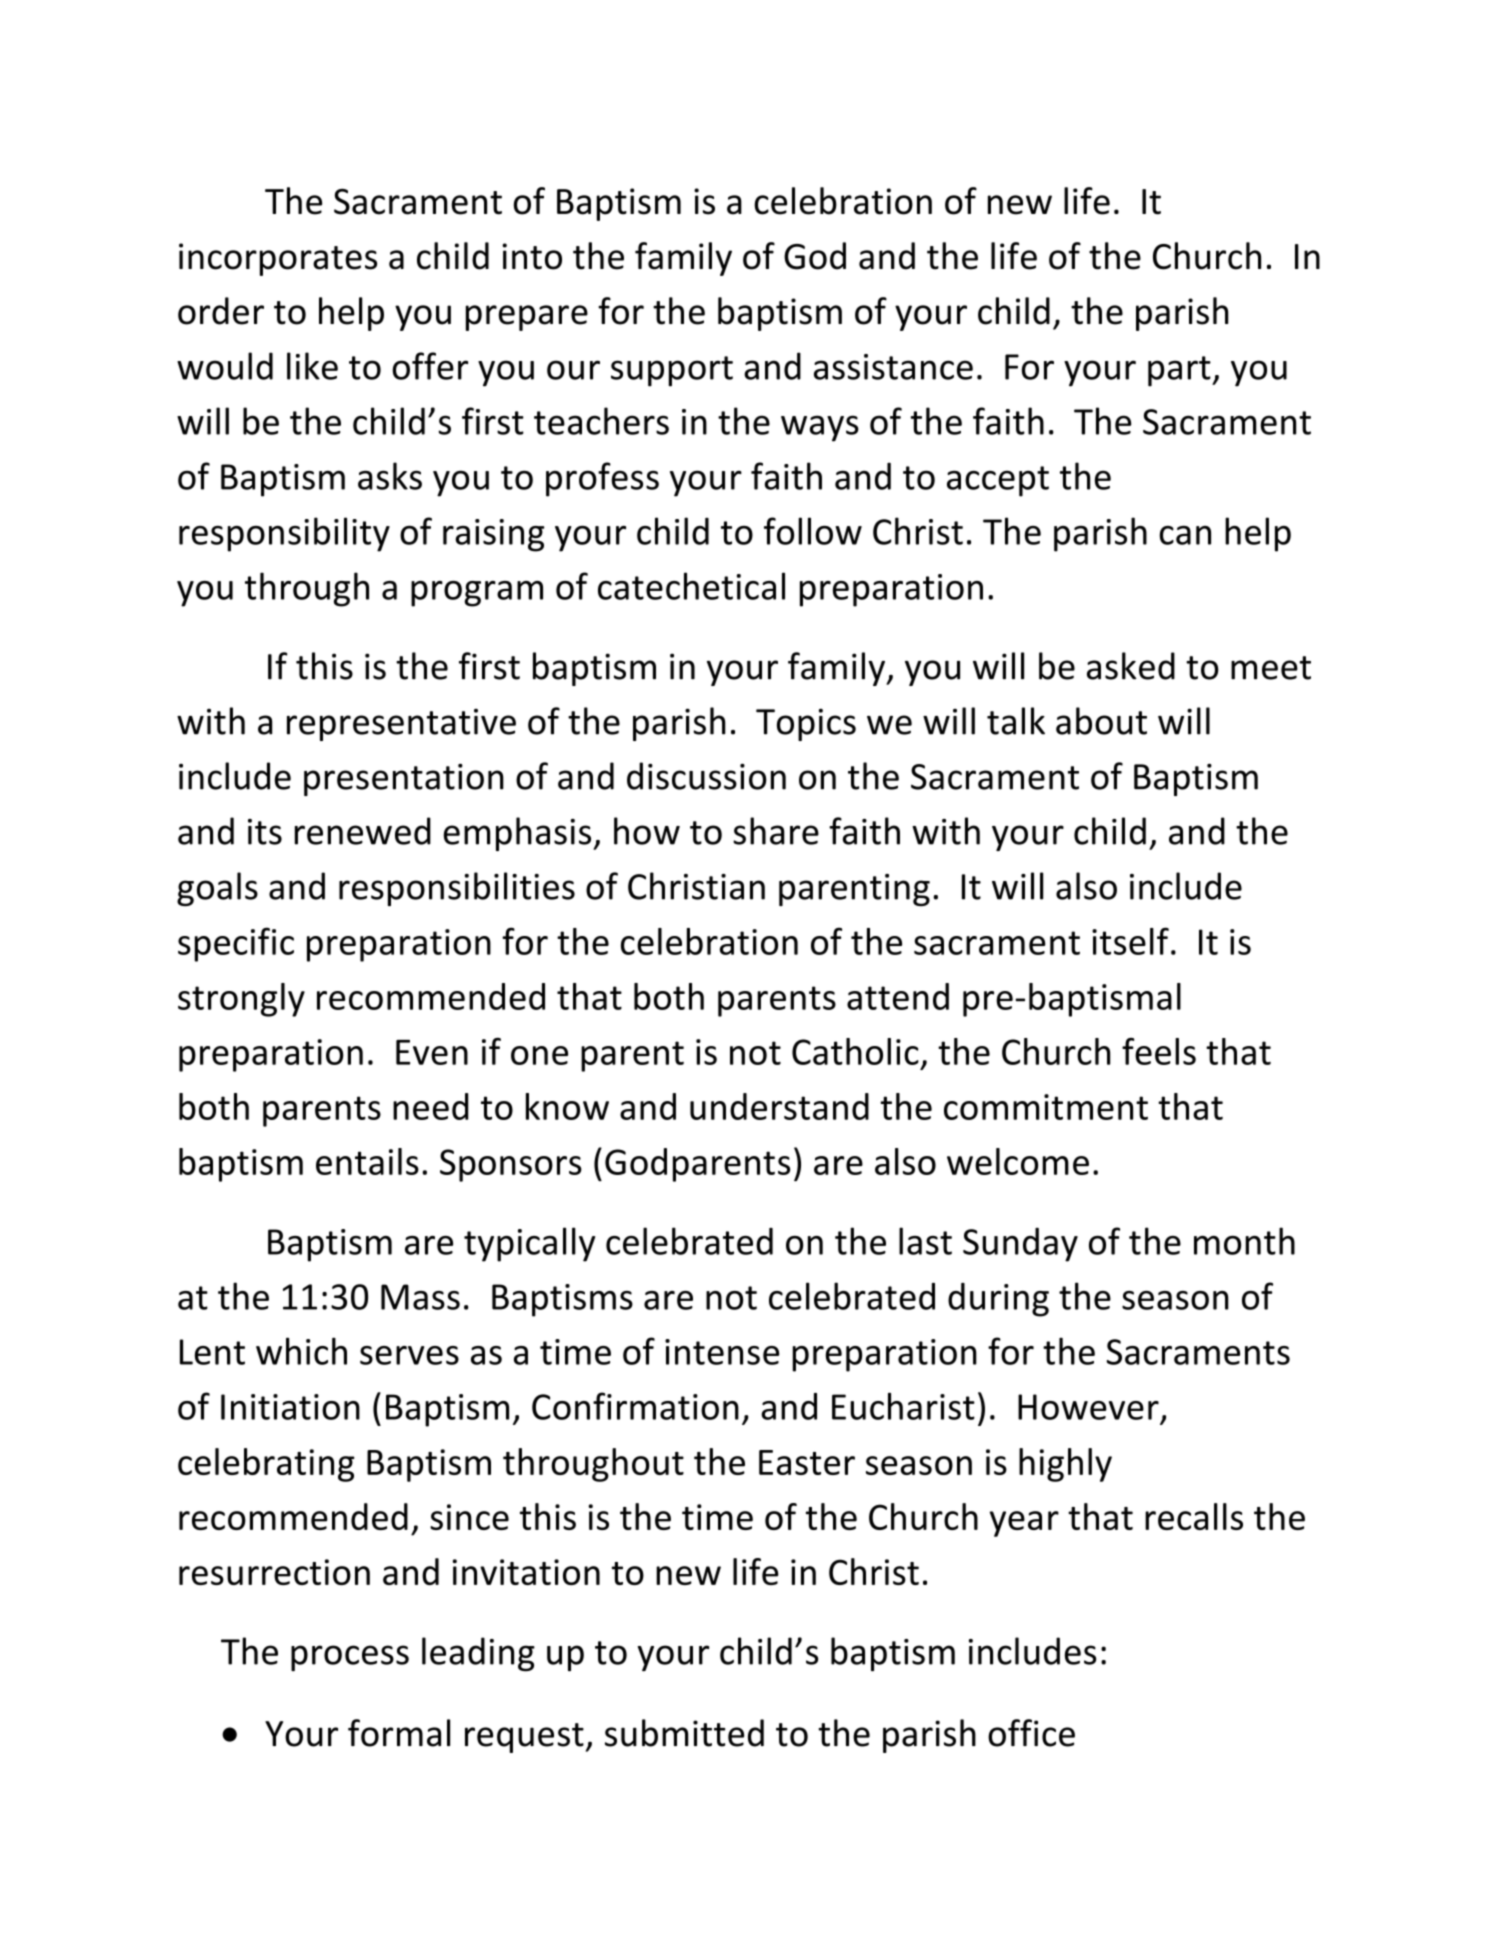 This image has height=1942, width=1501. Describe the element at coordinates (1180, 371) in the image. I see `part` at that location.
